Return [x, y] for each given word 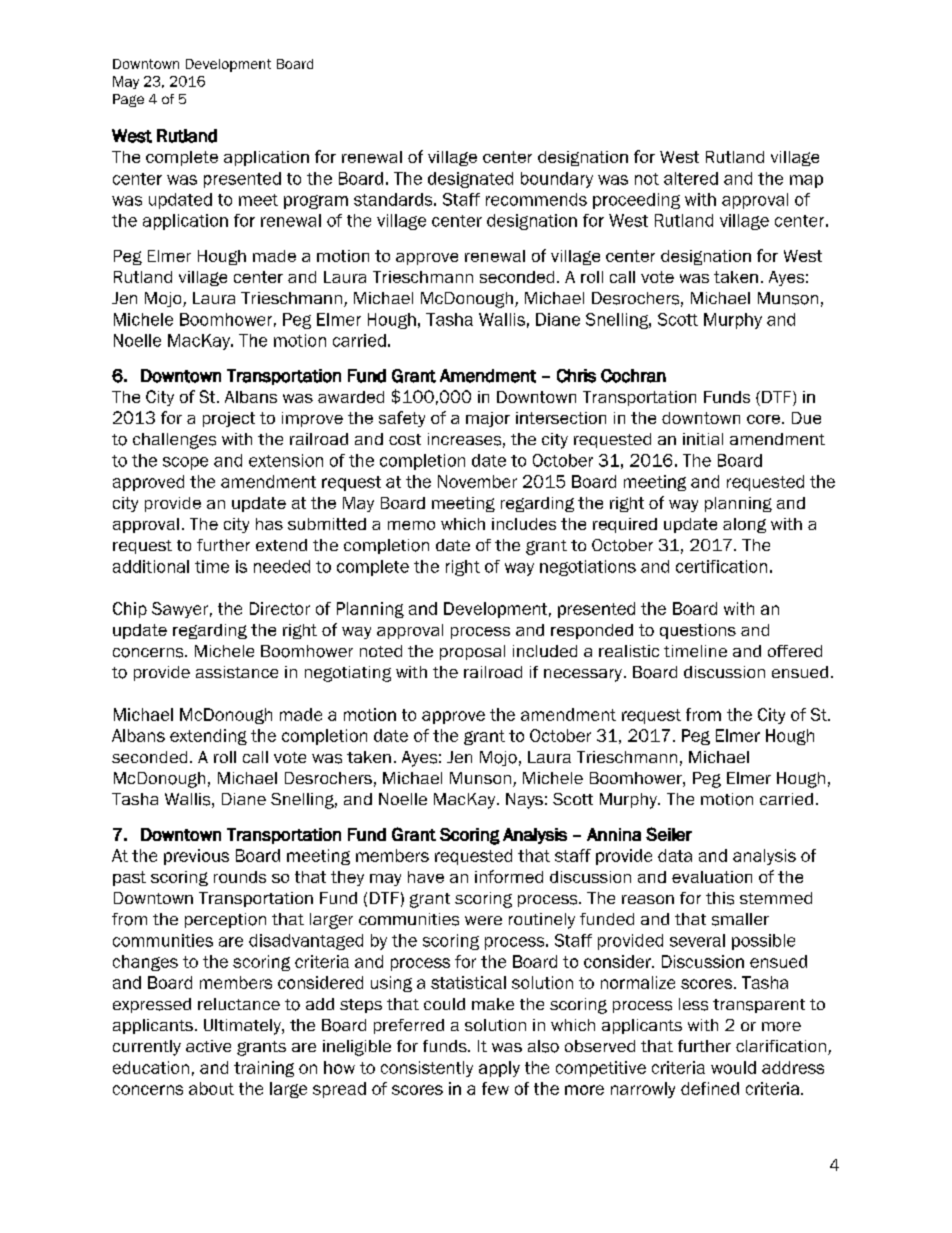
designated [470, 180]
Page [128, 100]
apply [499, 1069]
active [208, 1046]
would [733, 1067]
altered [691, 178]
